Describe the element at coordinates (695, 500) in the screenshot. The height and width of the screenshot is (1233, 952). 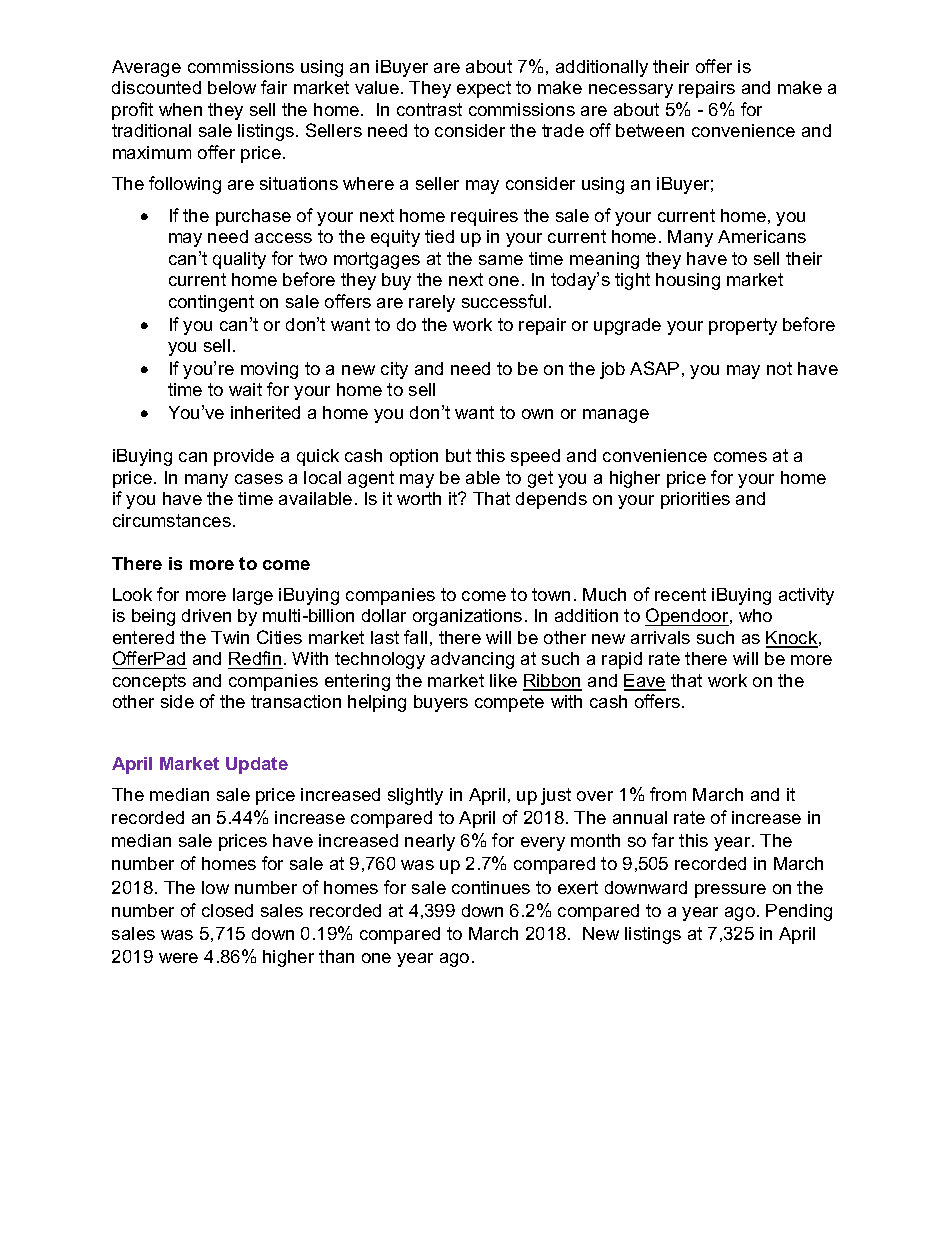
I see `priorities` at that location.
